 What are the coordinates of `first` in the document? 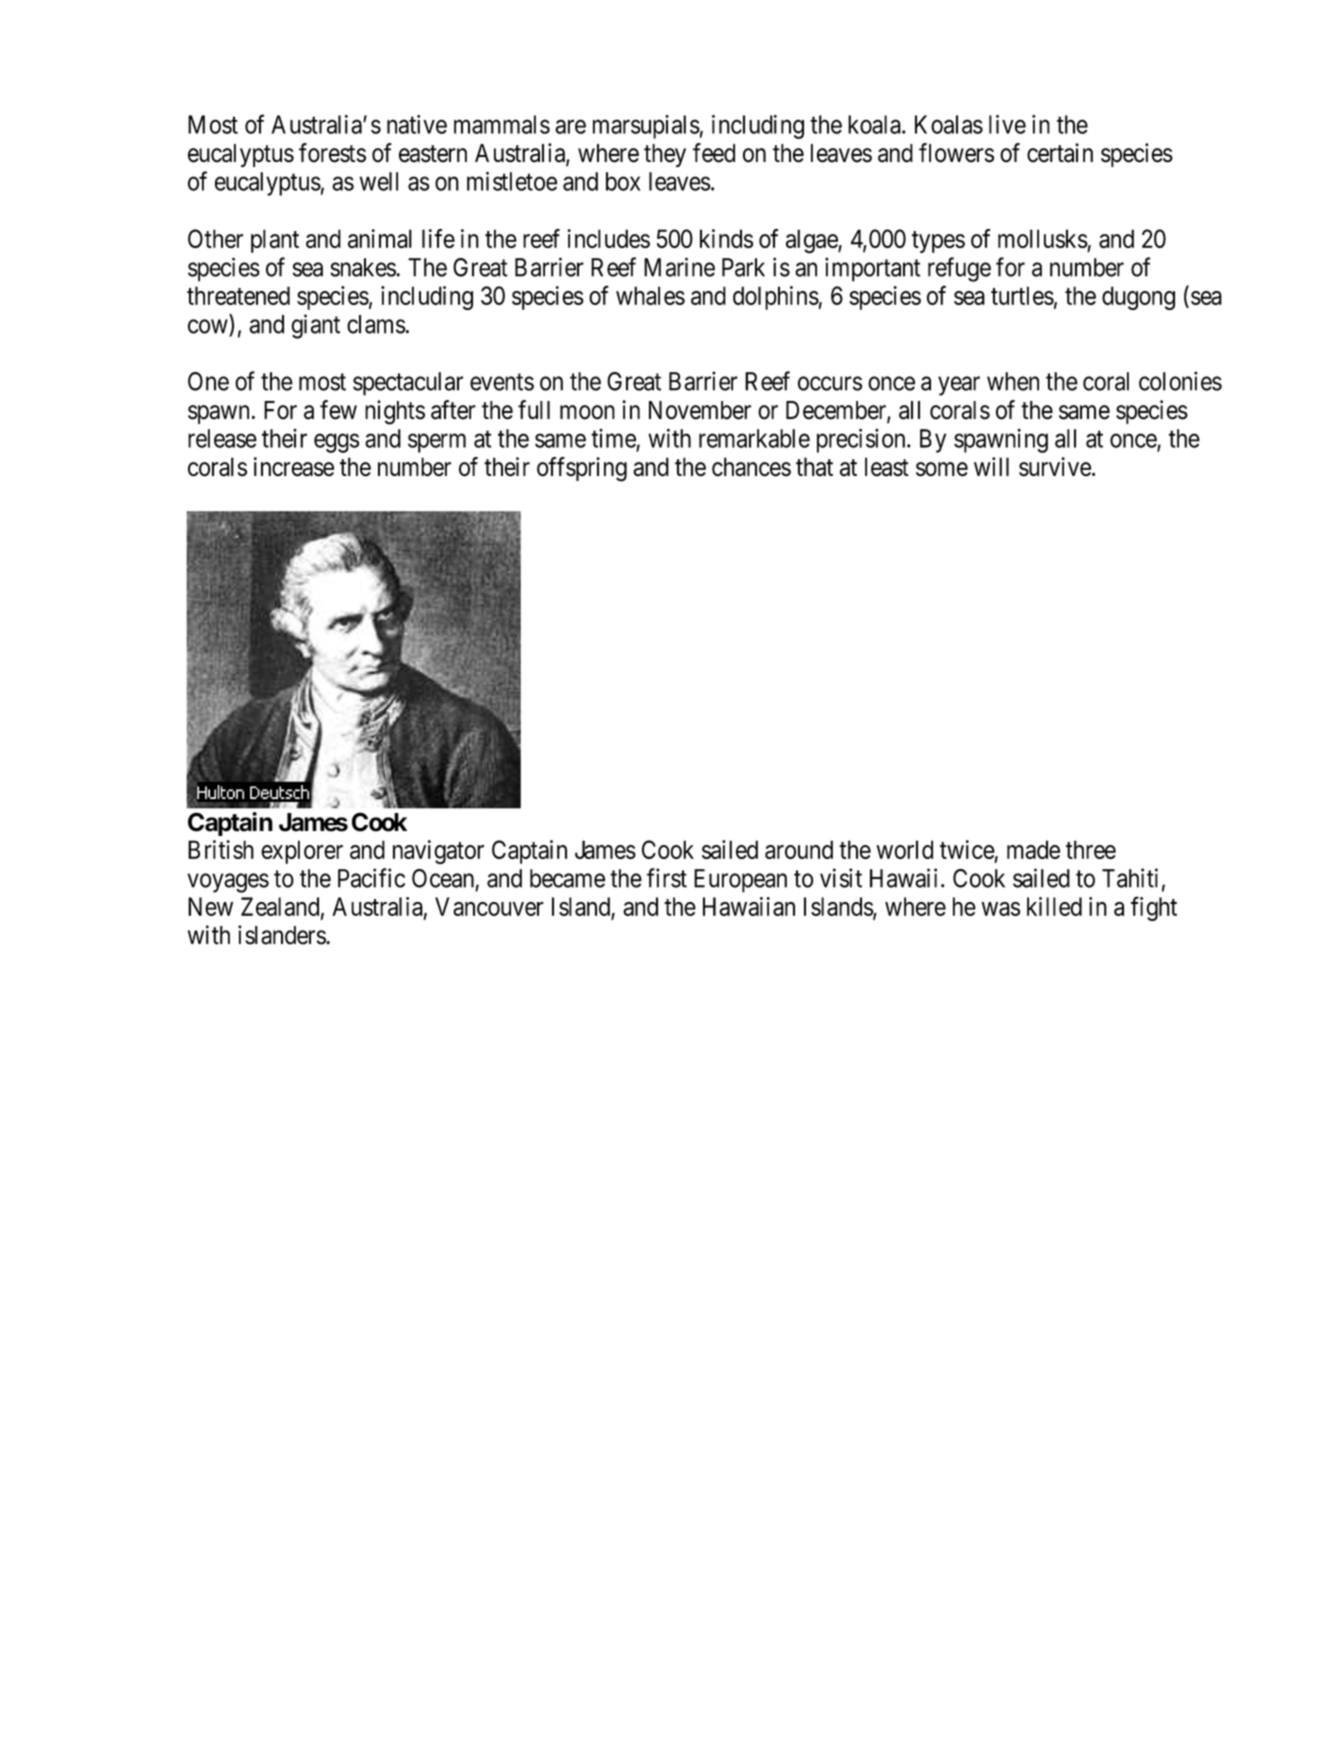 It's located at (667, 878).
